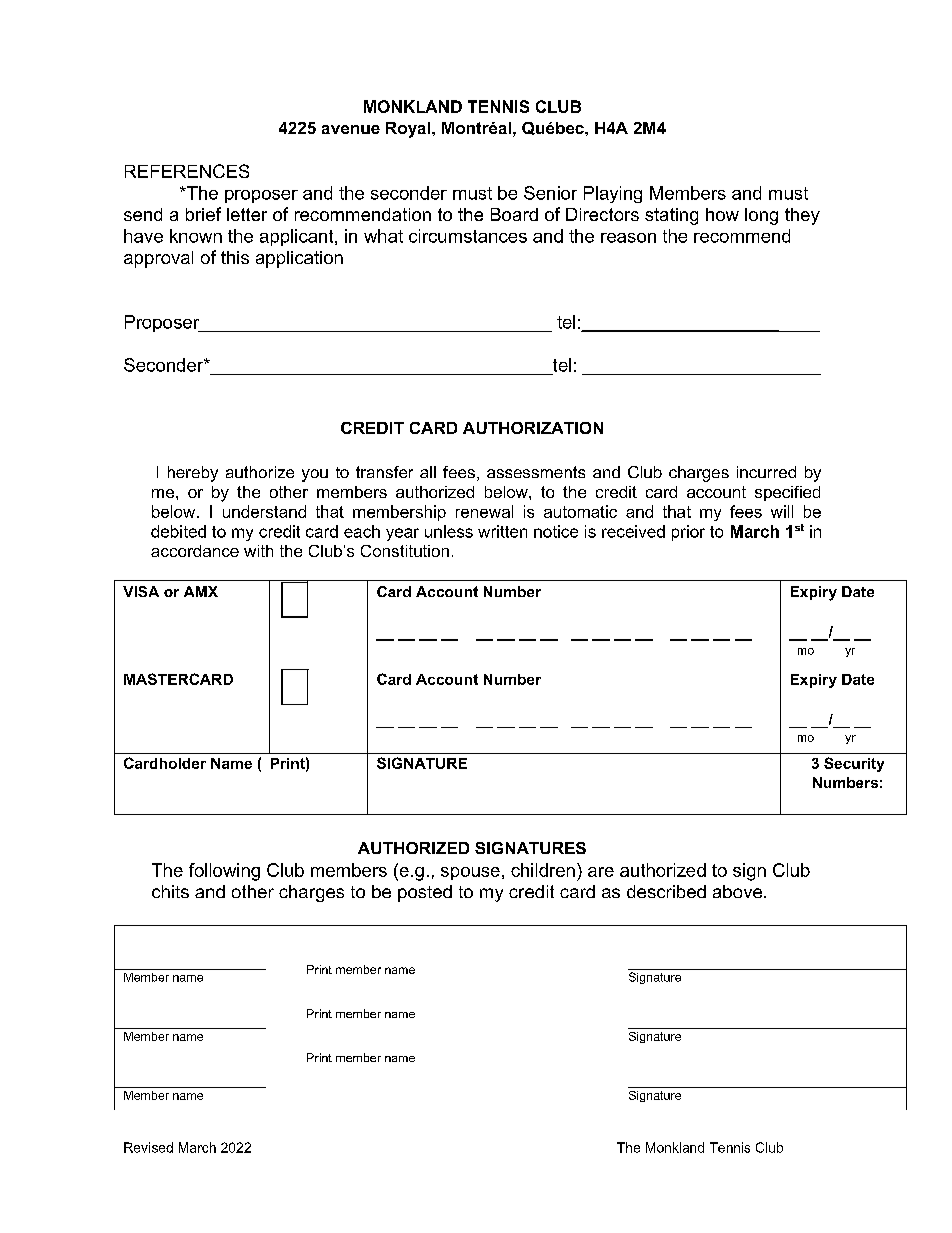 This screenshot has height=1233, width=952. Describe the element at coordinates (425, 893) in the screenshot. I see `posted` at that location.
